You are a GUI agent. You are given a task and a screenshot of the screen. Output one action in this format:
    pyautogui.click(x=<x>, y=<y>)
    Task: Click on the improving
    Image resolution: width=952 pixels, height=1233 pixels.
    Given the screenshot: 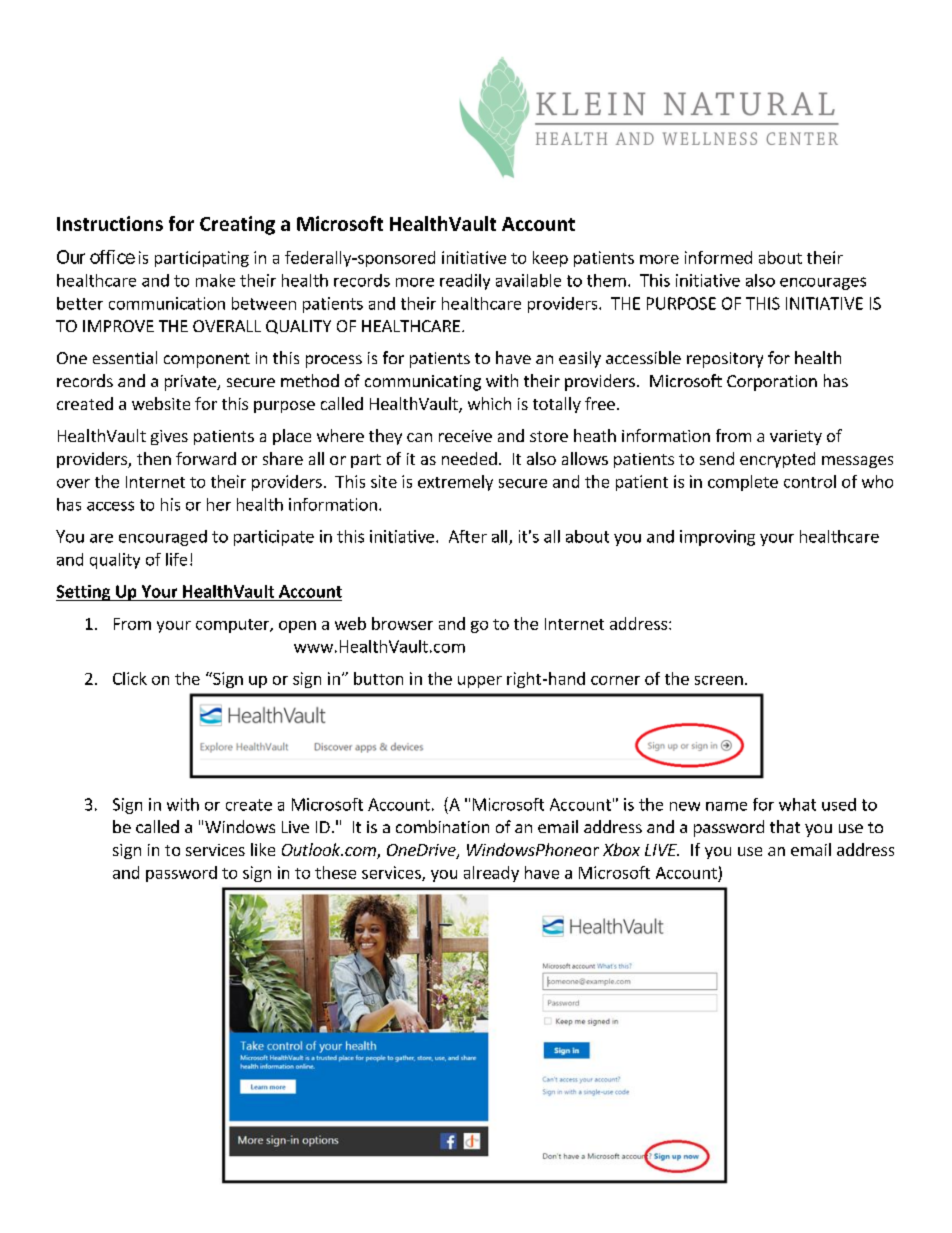 What is the action you would take?
    pyautogui.click(x=717, y=538)
